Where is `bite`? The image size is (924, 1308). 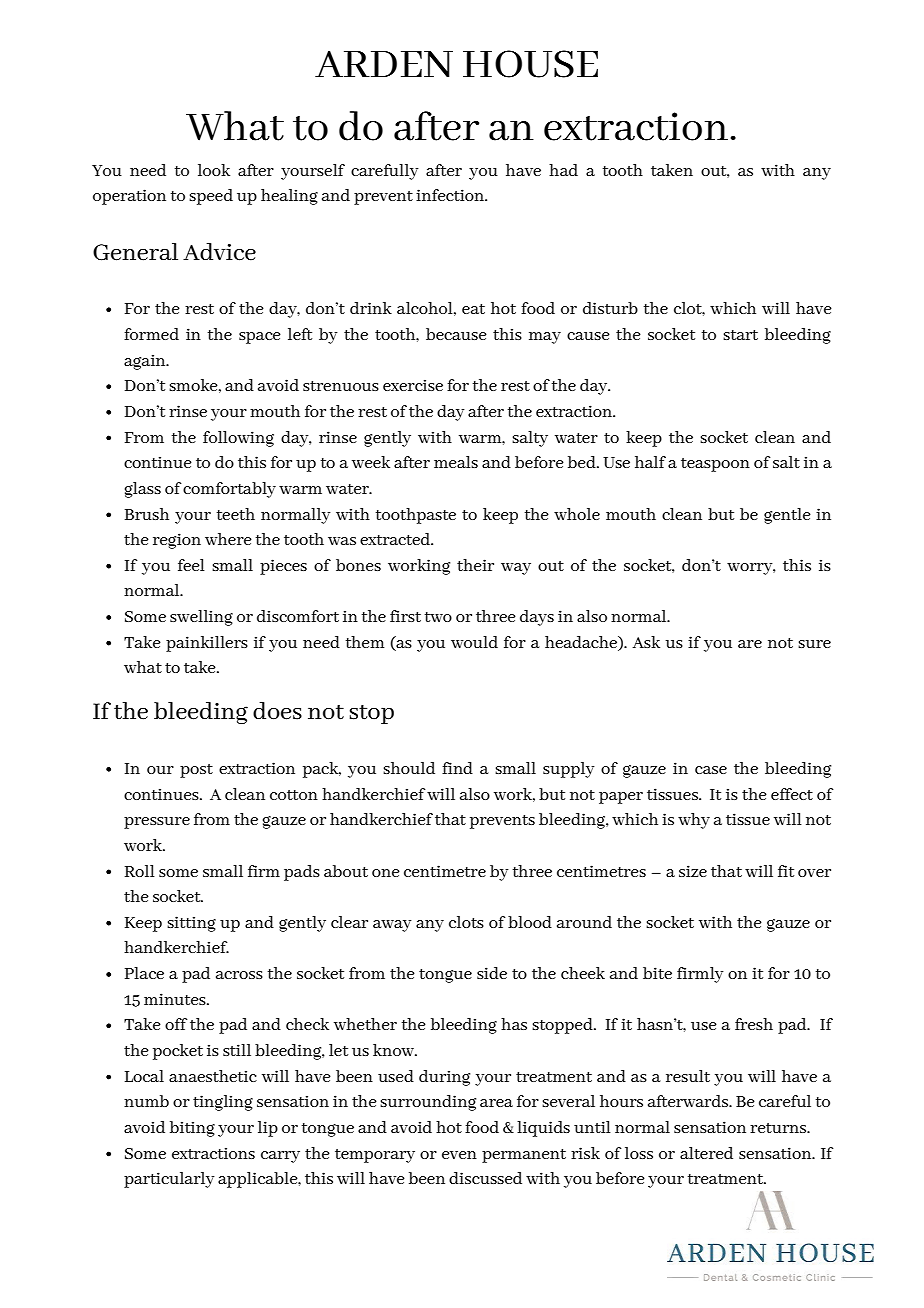
bite is located at coordinates (657, 973).
